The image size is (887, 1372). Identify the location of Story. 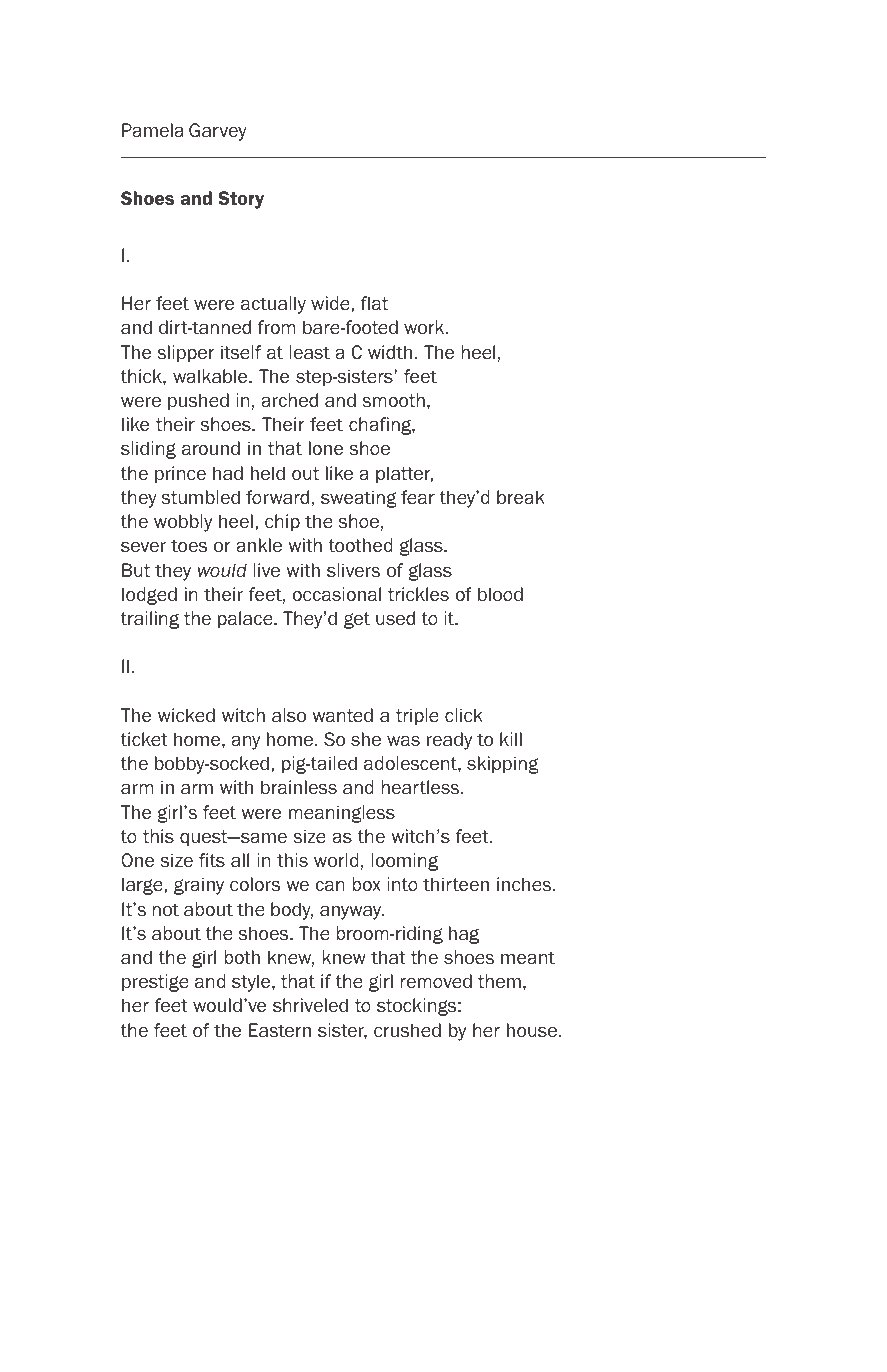
(241, 200).
